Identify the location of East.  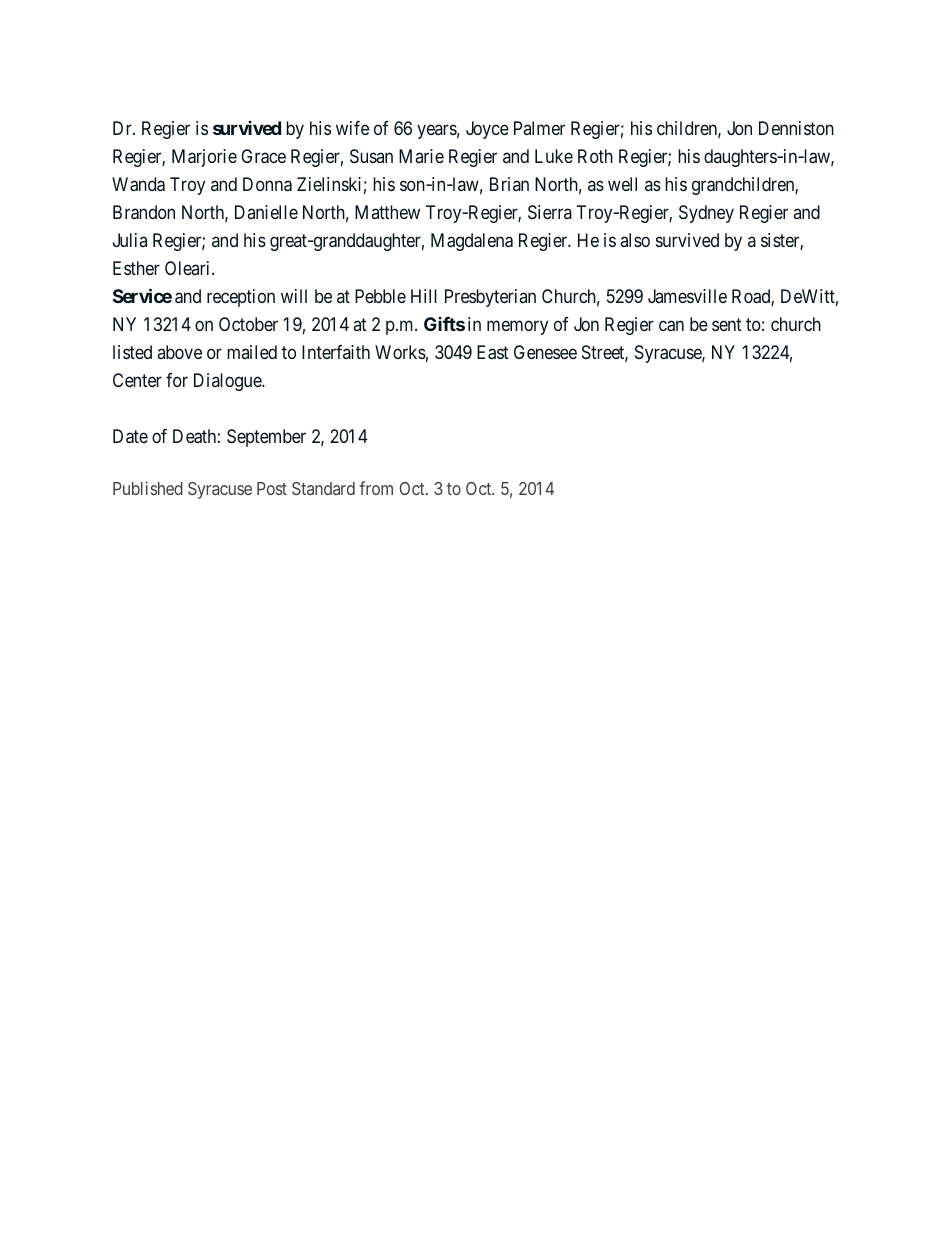
(493, 352).
